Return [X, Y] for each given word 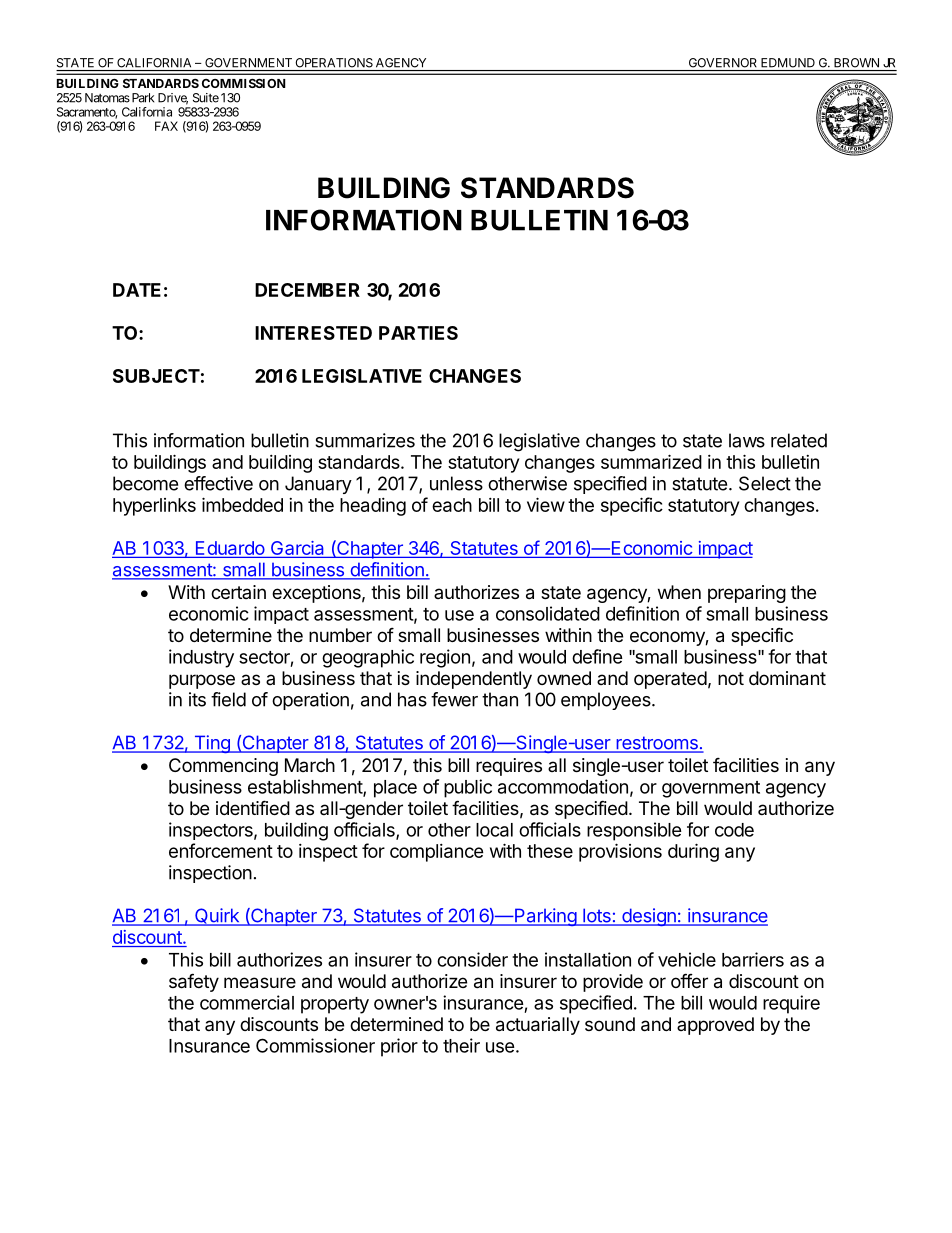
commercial [247, 1002]
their [461, 1045]
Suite [206, 98]
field [228, 699]
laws [747, 440]
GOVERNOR [723, 63]
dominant [787, 678]
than [500, 699]
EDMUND [788, 63]
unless [456, 483]
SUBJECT [156, 376]
